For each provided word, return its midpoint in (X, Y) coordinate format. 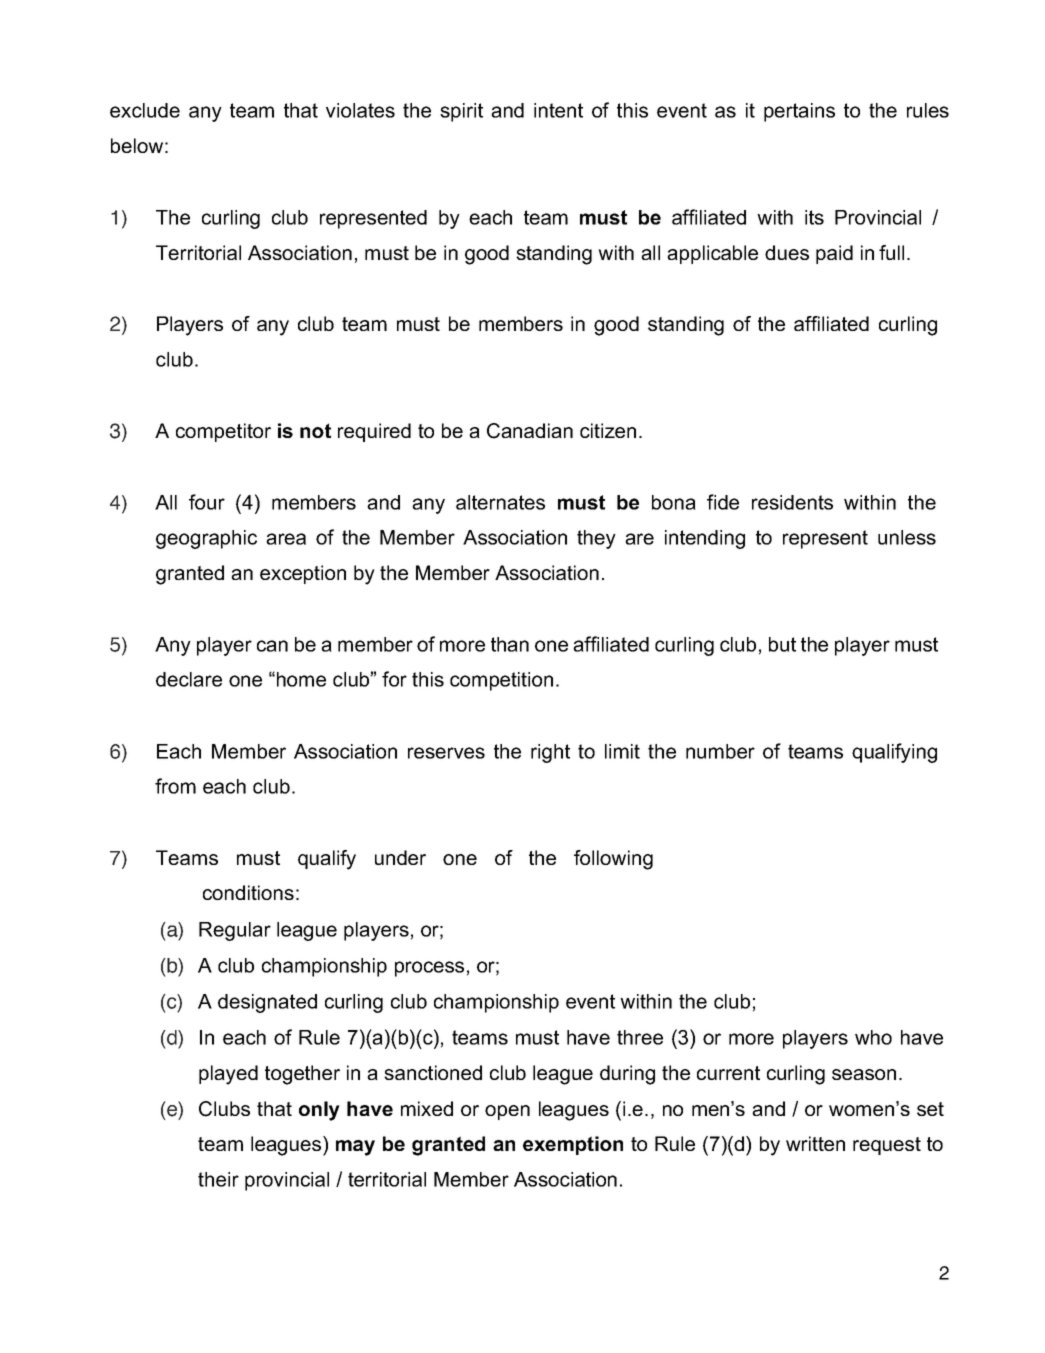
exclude (145, 110)
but (782, 644)
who (873, 1037)
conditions (248, 892)
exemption (573, 1145)
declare (189, 679)
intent (558, 110)
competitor (223, 432)
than (510, 644)
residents (792, 502)
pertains (799, 112)
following (613, 860)
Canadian (530, 431)
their (218, 1179)
